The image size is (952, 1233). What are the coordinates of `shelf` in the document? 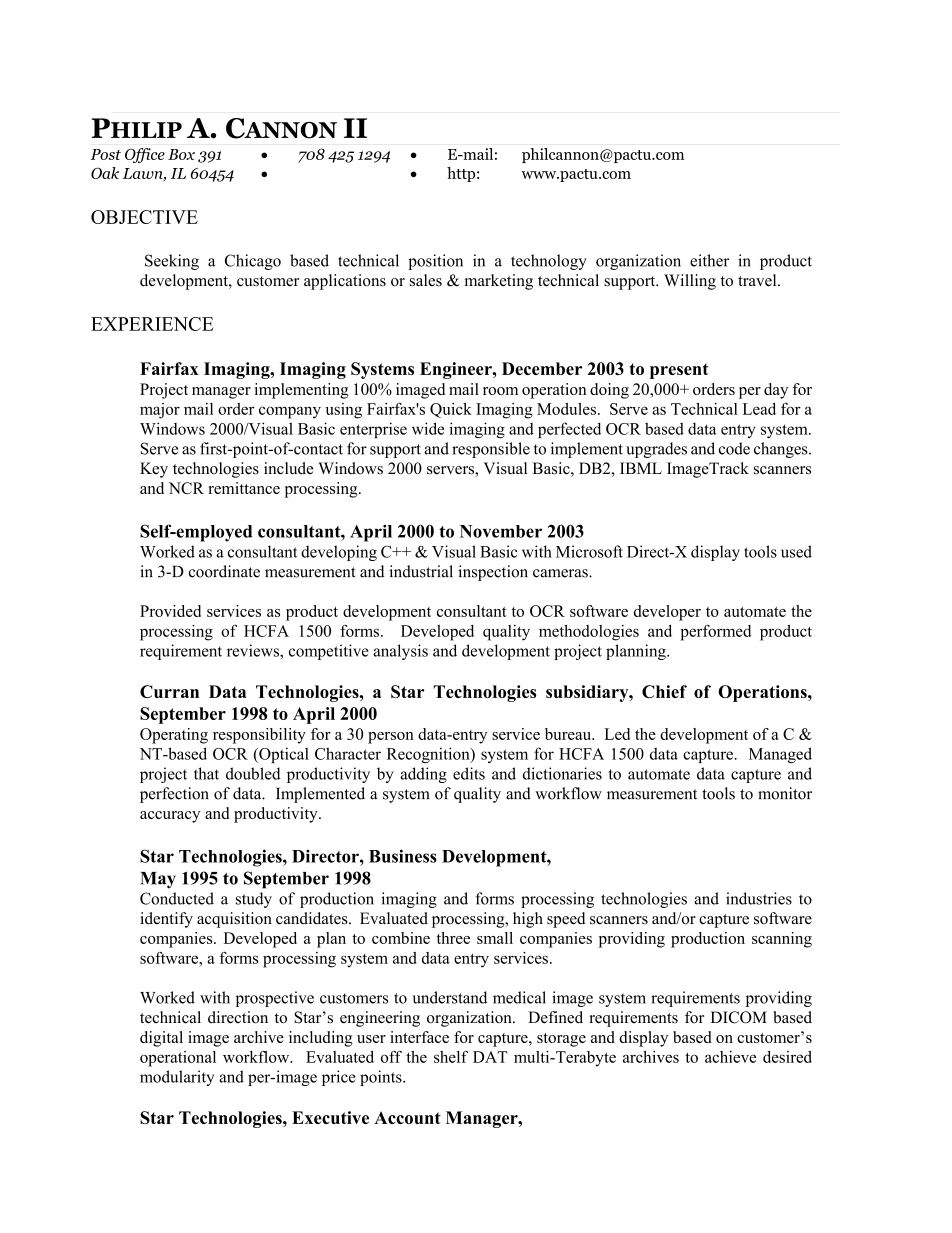 It's located at (451, 1057).
